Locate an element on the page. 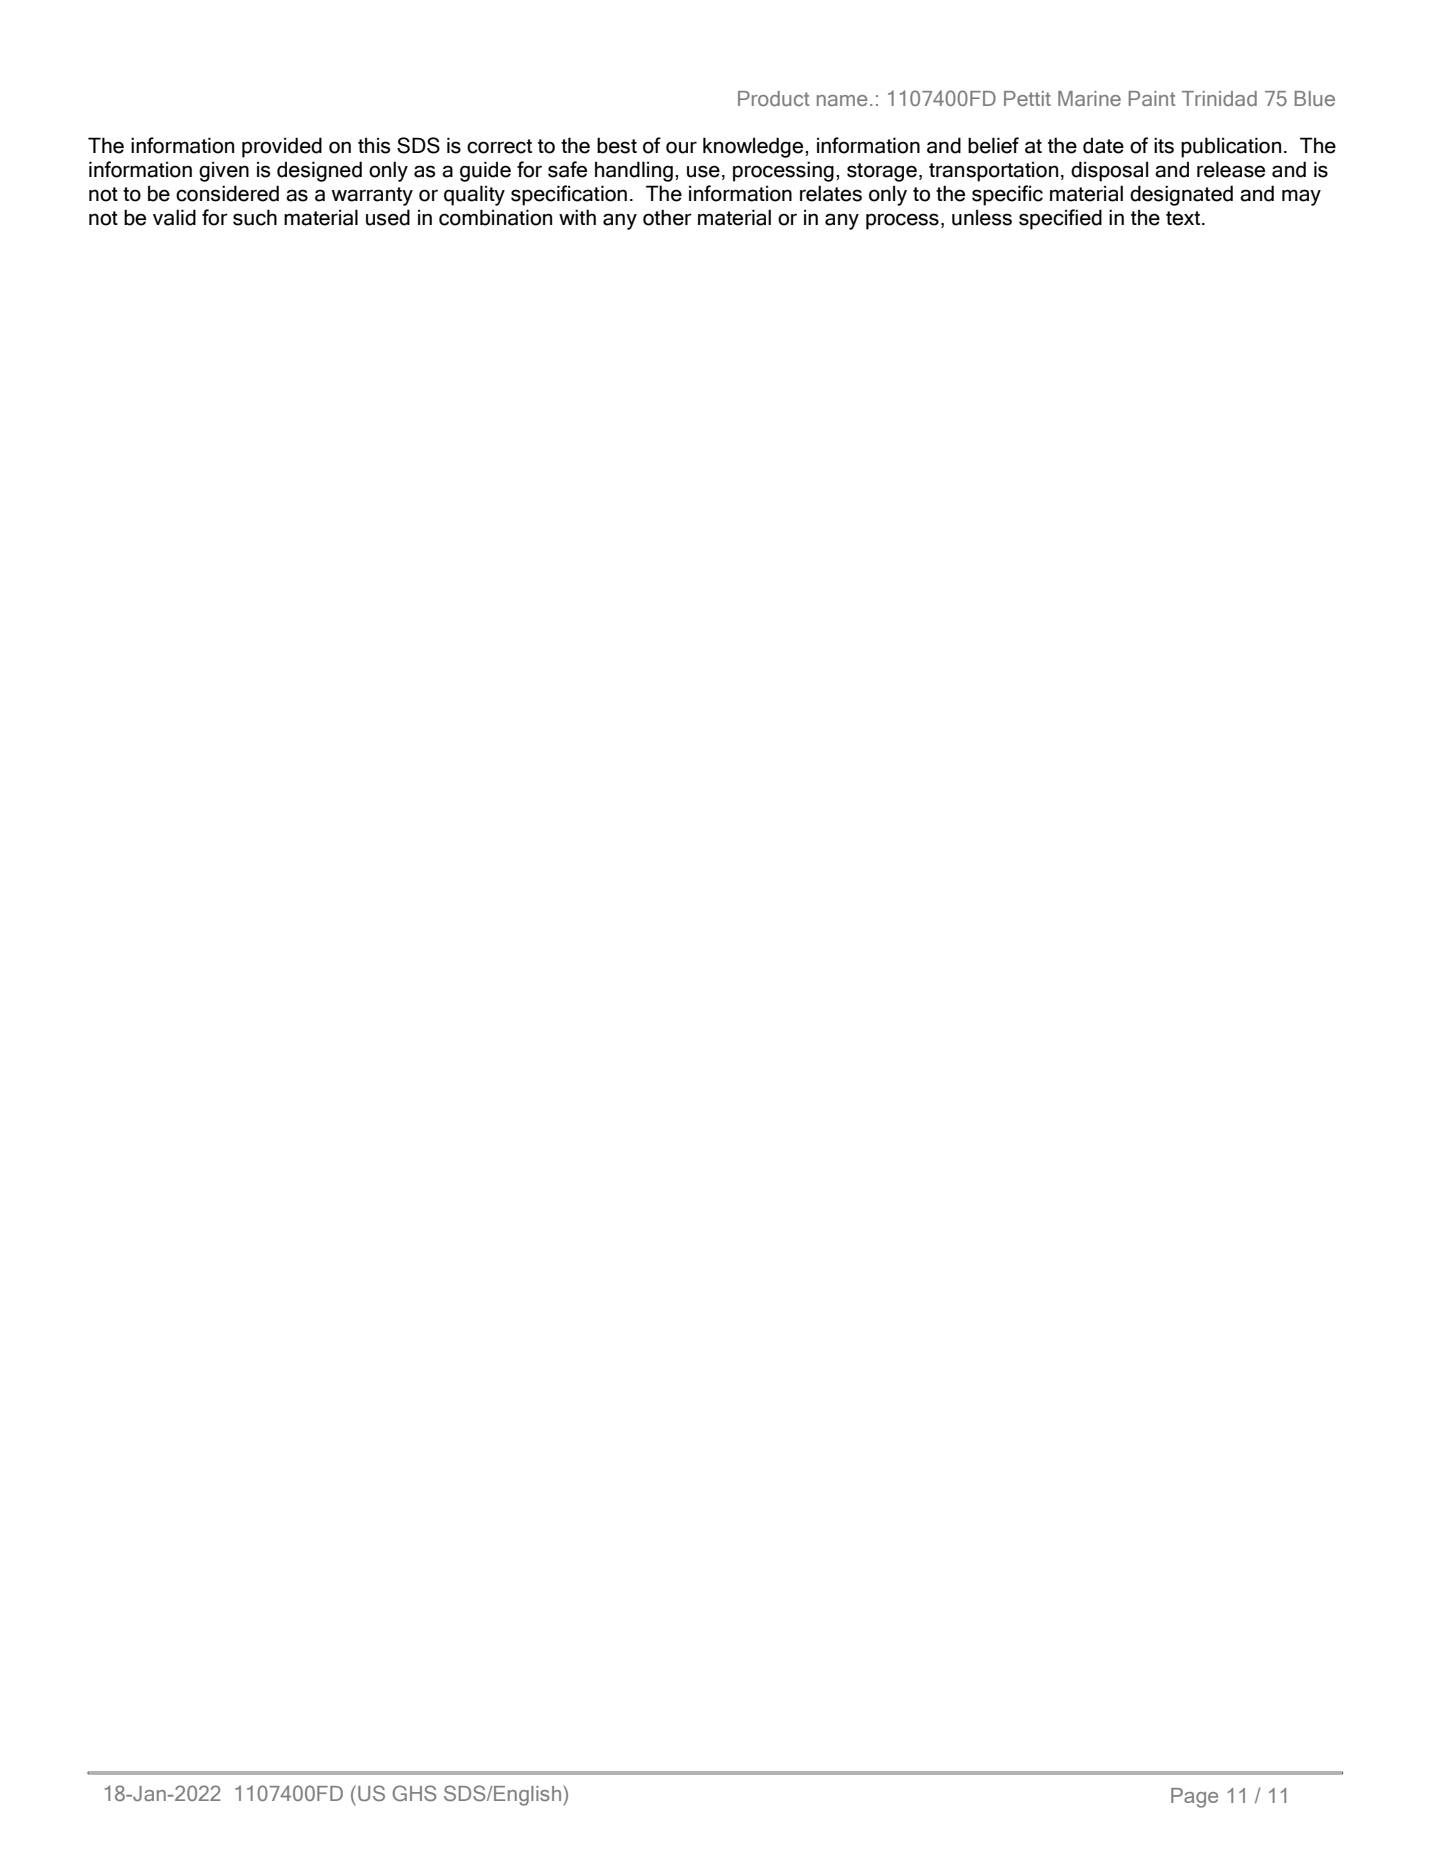 This document has height=1862, width=1438. other is located at coordinates (667, 217).
